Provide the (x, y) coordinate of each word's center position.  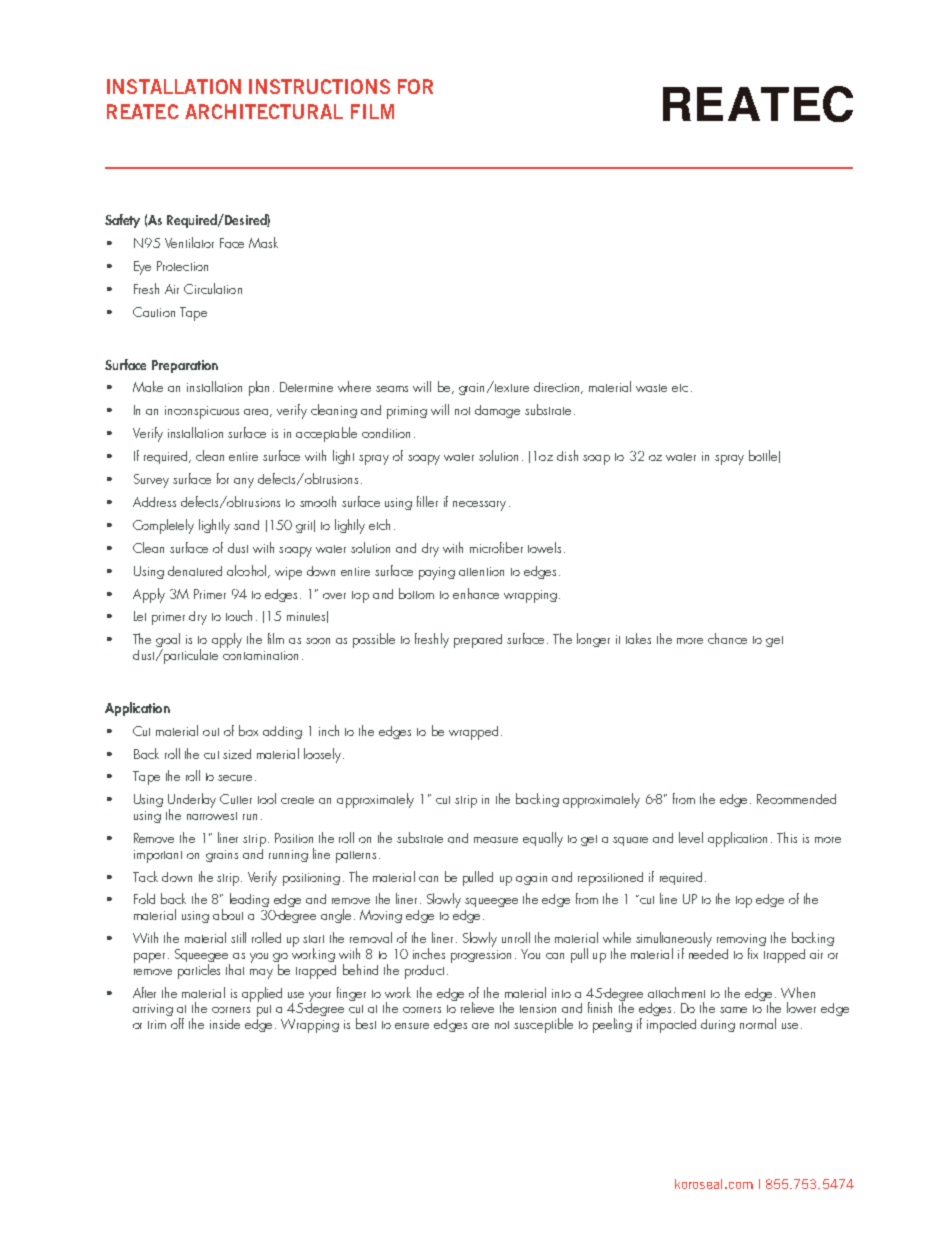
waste (651, 388)
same (733, 1010)
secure (235, 778)
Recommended (796, 799)
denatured (195, 571)
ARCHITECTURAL (264, 111)
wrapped (473, 733)
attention (481, 571)
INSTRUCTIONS (319, 86)
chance (727, 638)
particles (199, 970)
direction (558, 388)
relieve (477, 1007)
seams (392, 389)
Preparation (185, 366)
